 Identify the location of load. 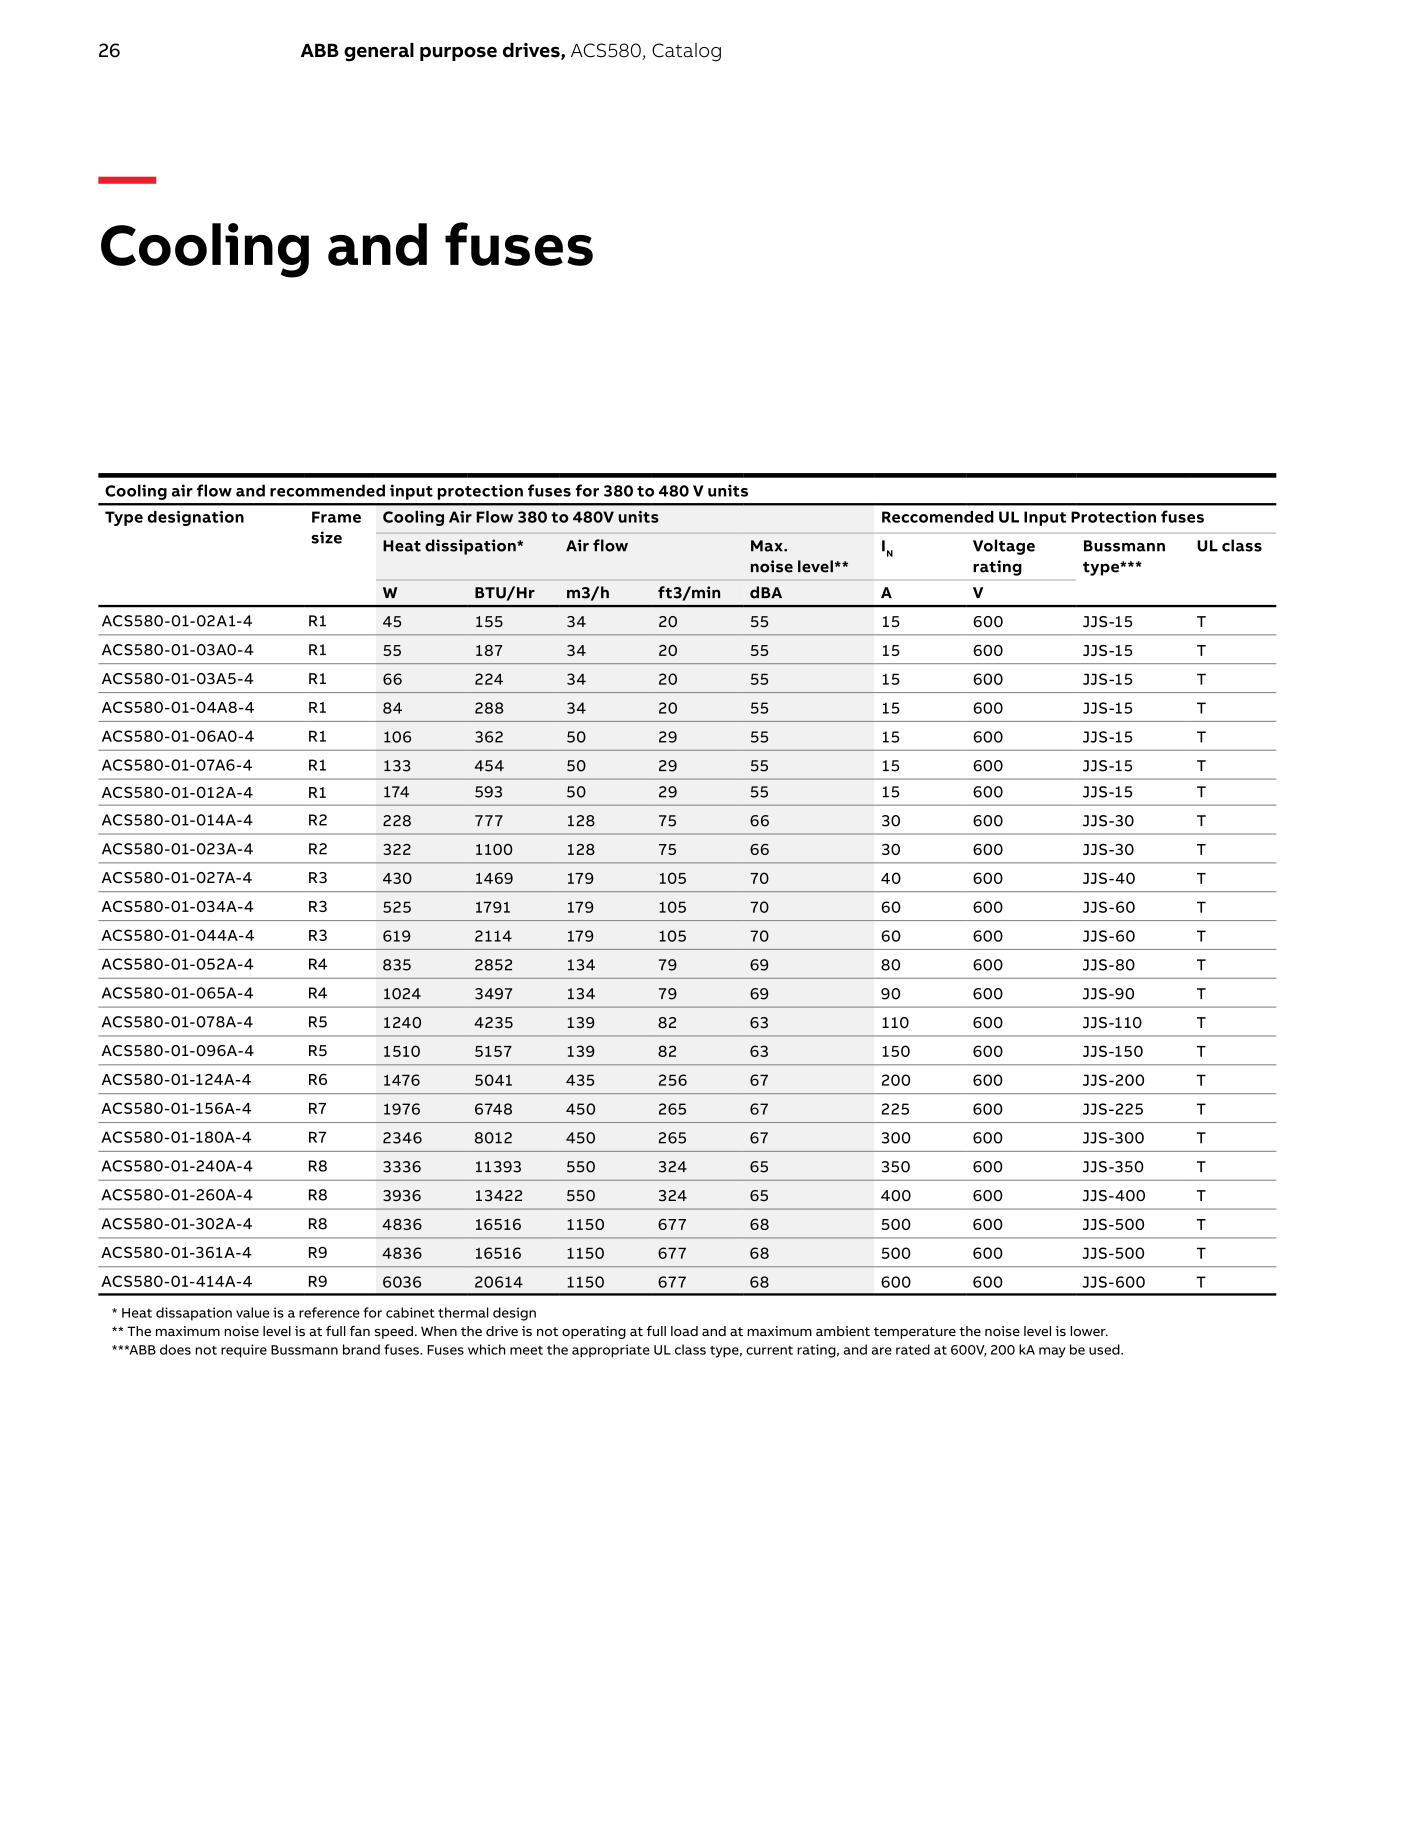
(684, 1331).
